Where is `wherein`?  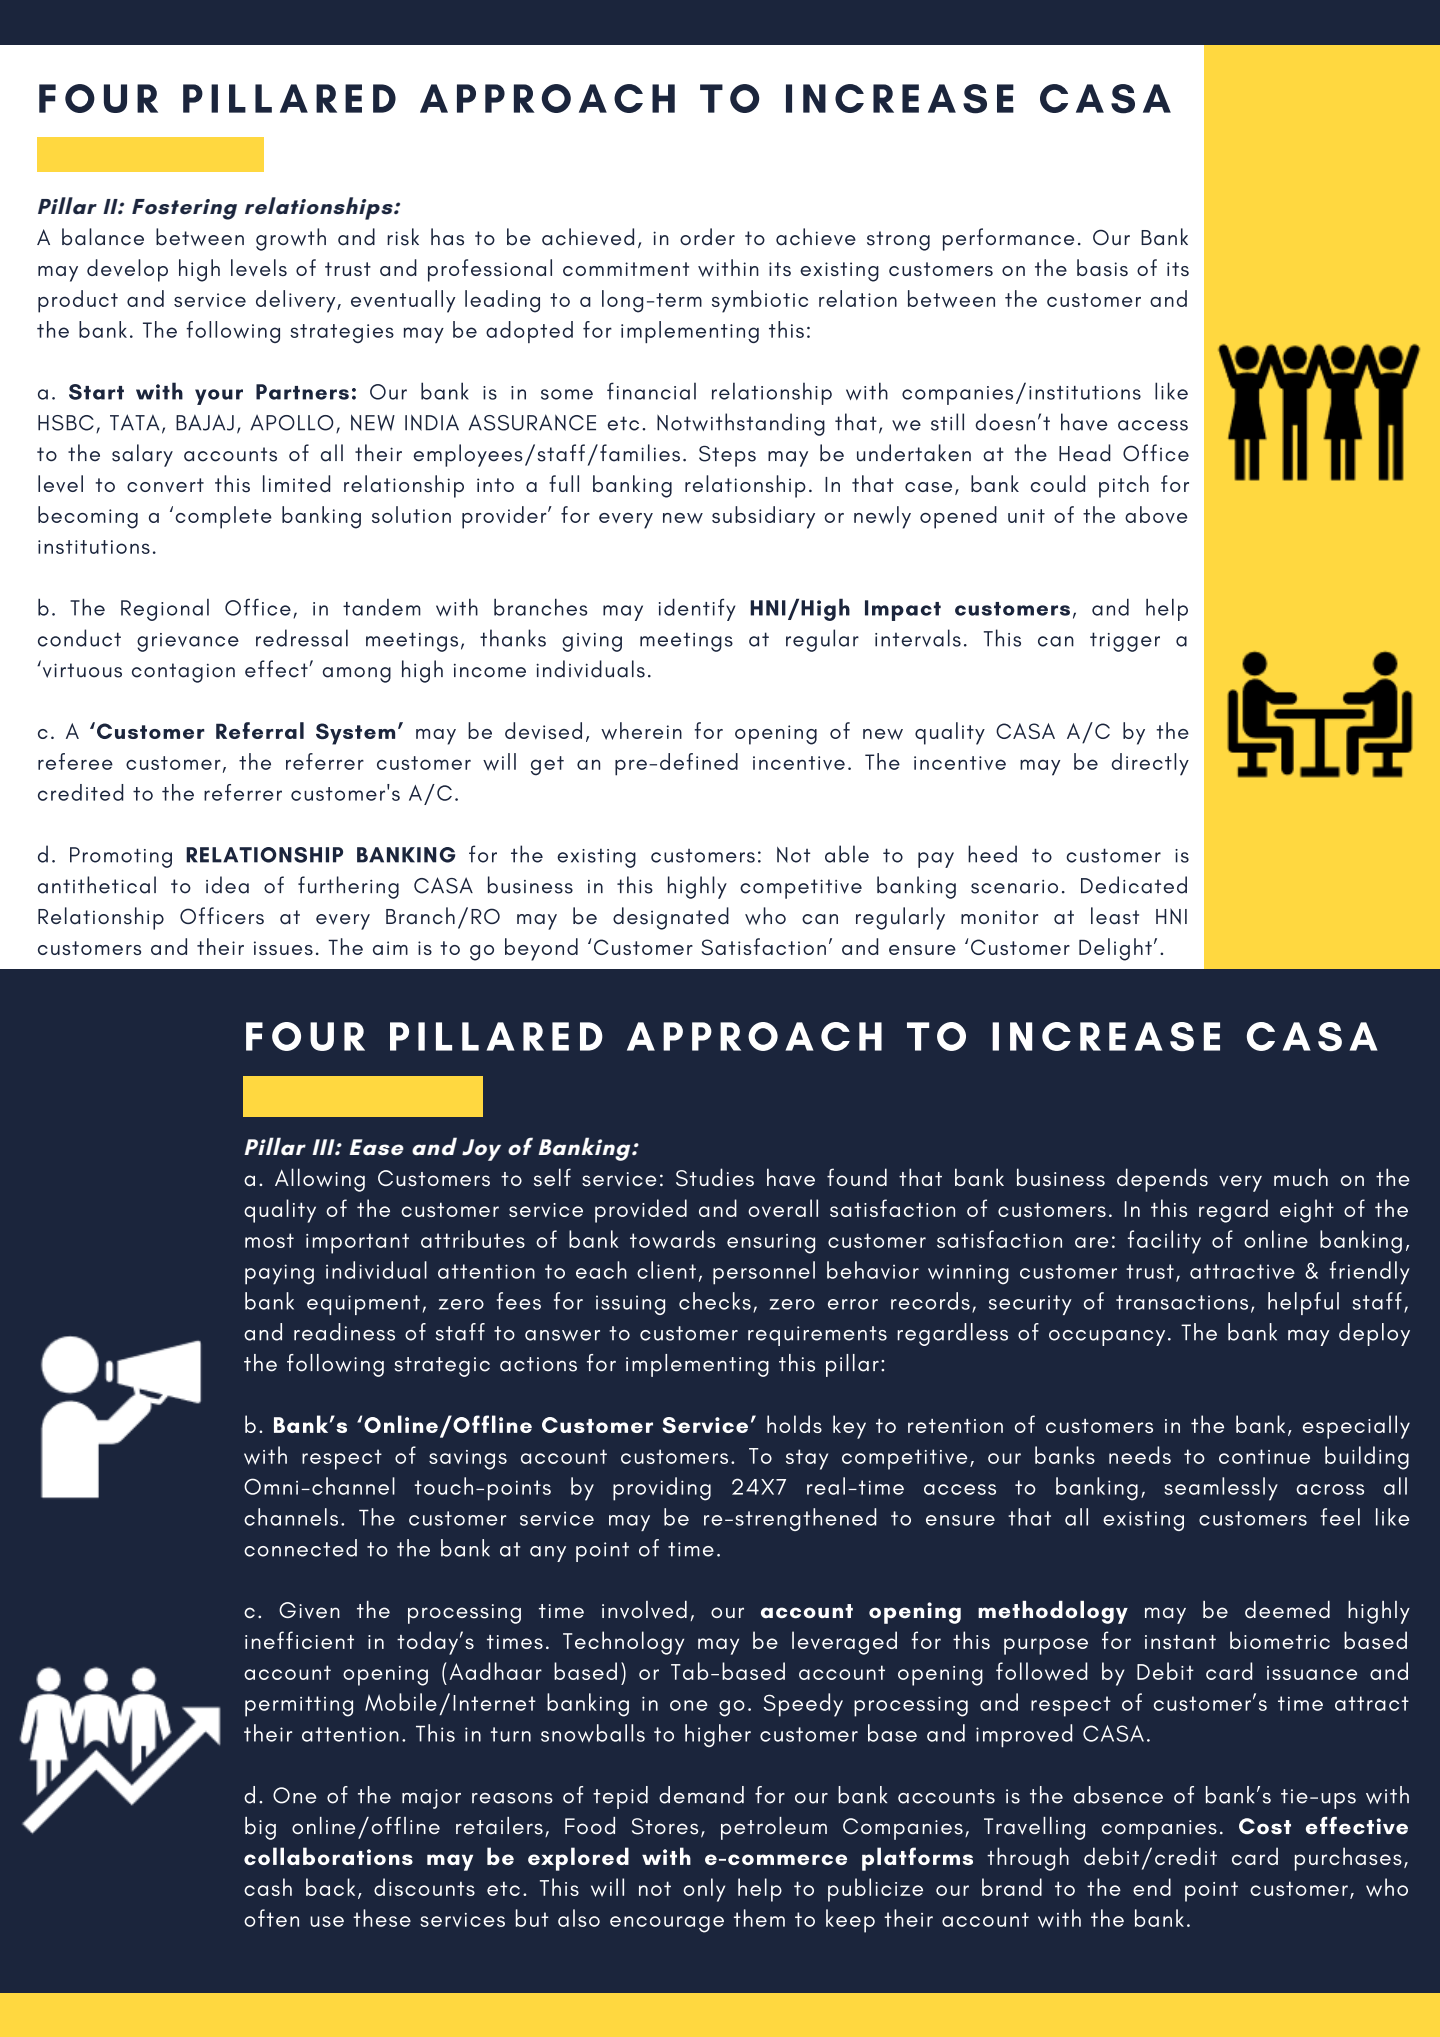
wherein is located at coordinates (641, 731).
